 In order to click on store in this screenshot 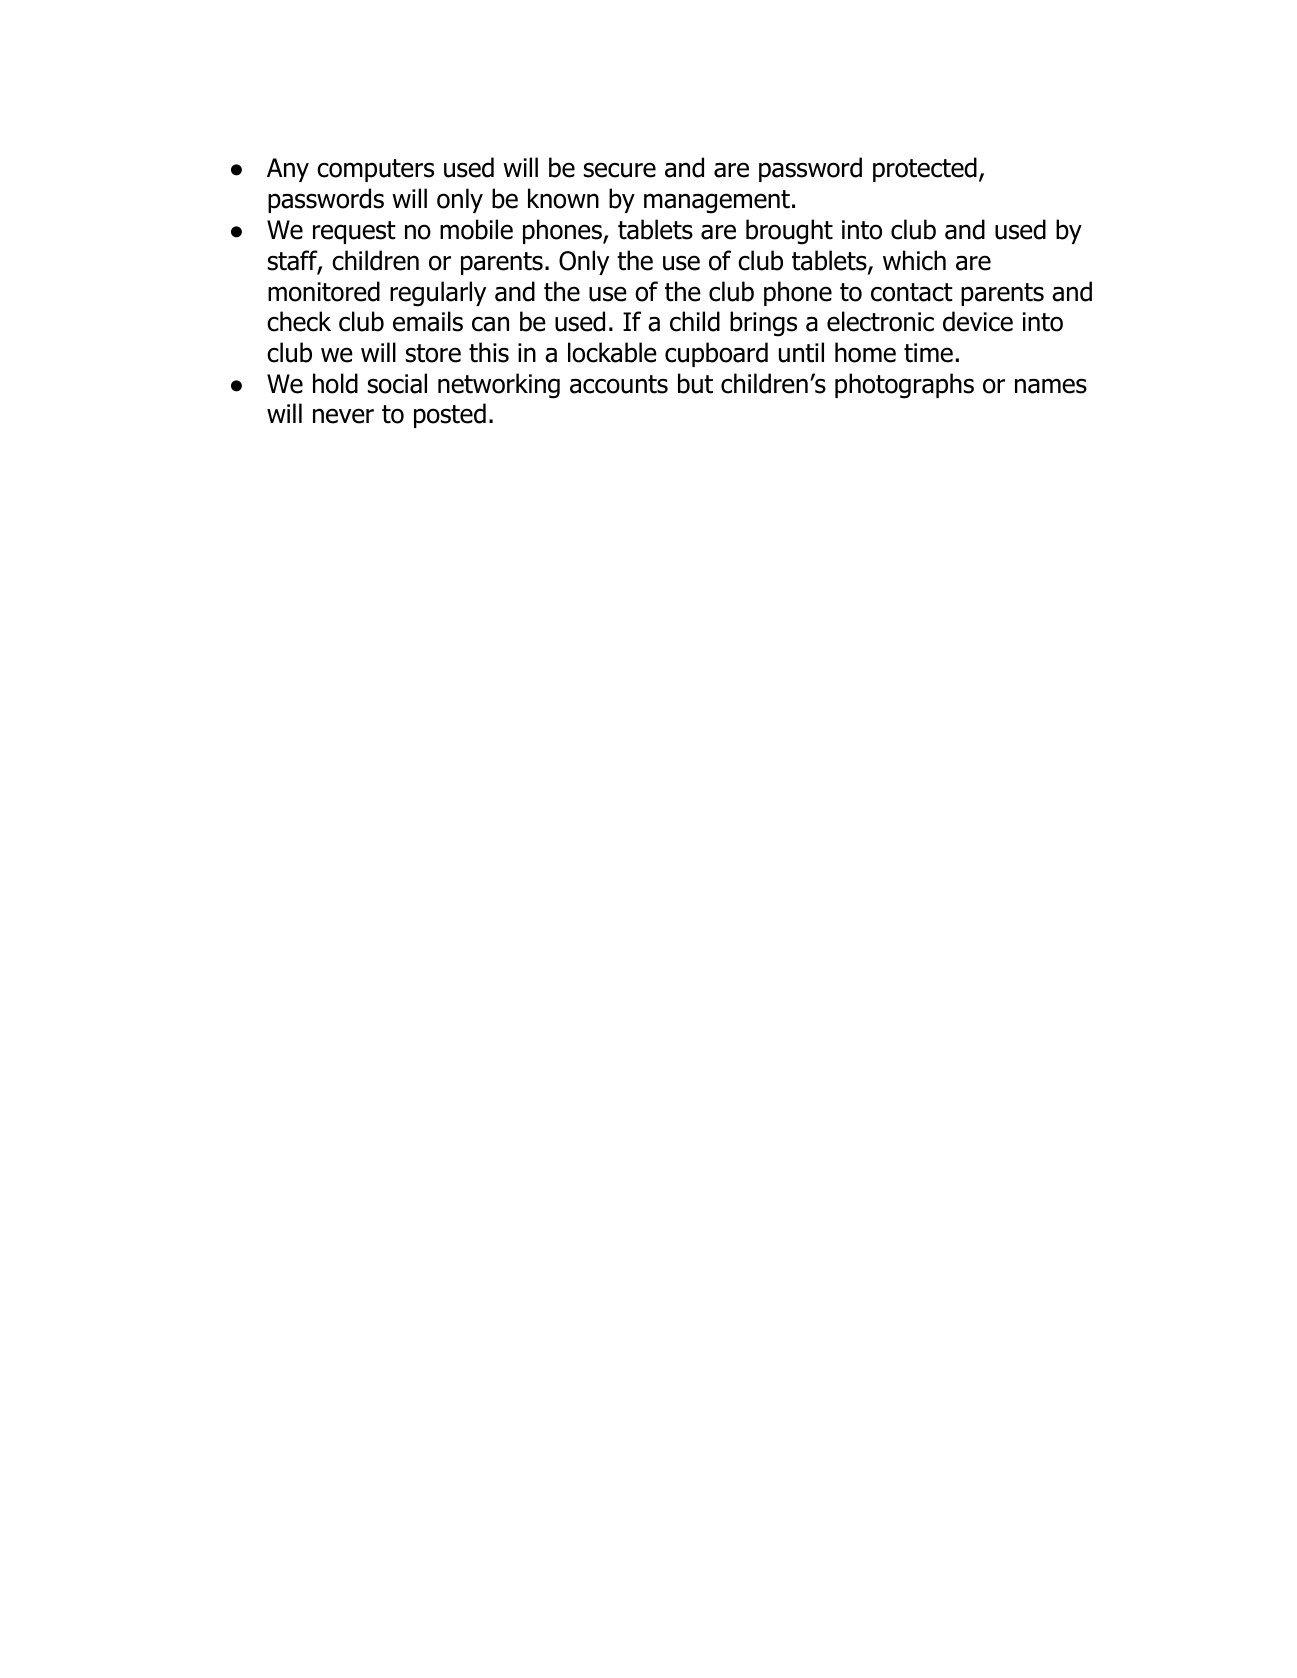, I will do `click(433, 353)`.
